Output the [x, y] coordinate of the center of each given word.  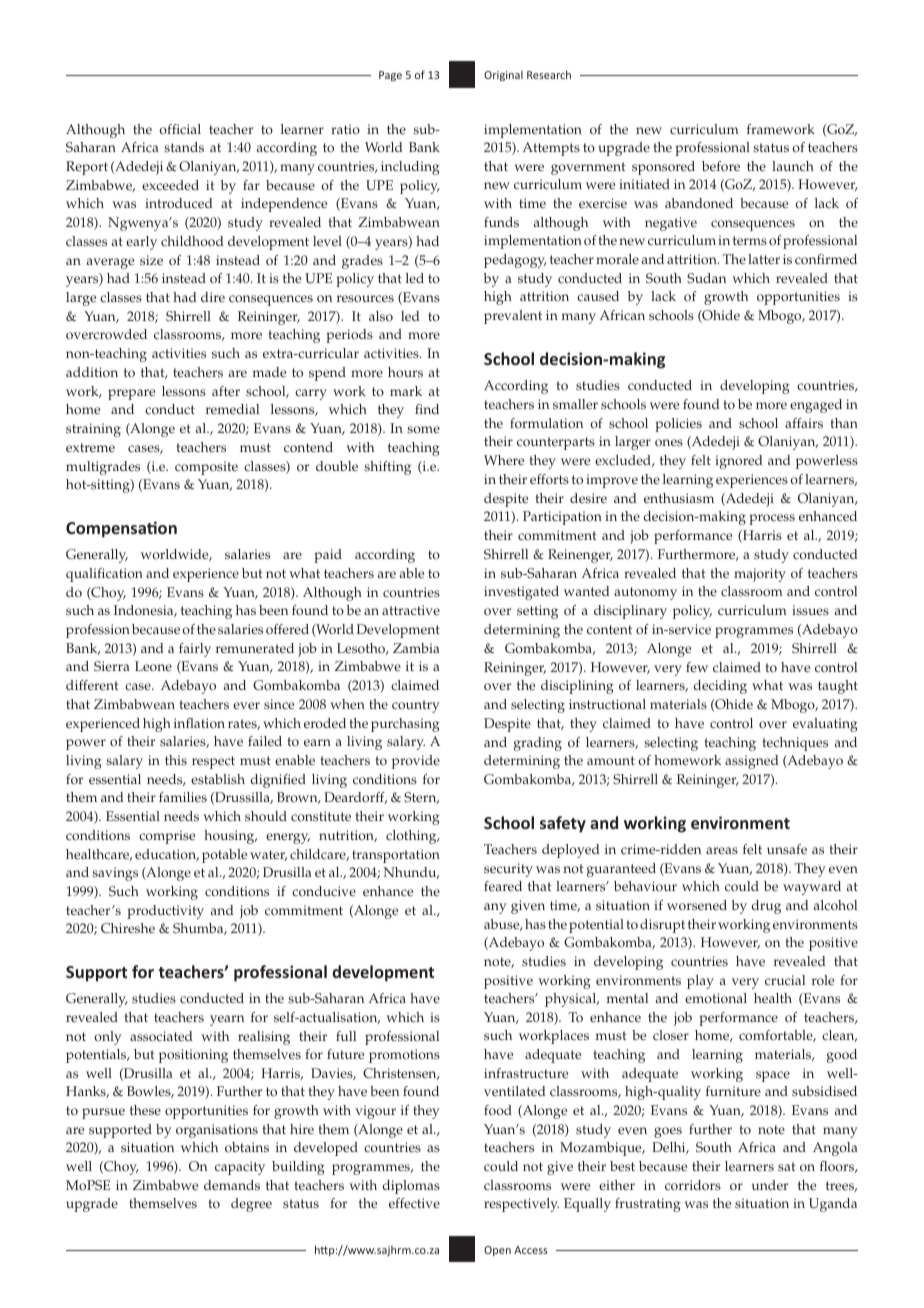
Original [503, 75]
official [180, 129]
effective [414, 1203]
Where [504, 460]
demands [232, 1185]
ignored [739, 462]
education [167, 855]
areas [722, 851]
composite [206, 468]
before [721, 166]
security [508, 870]
